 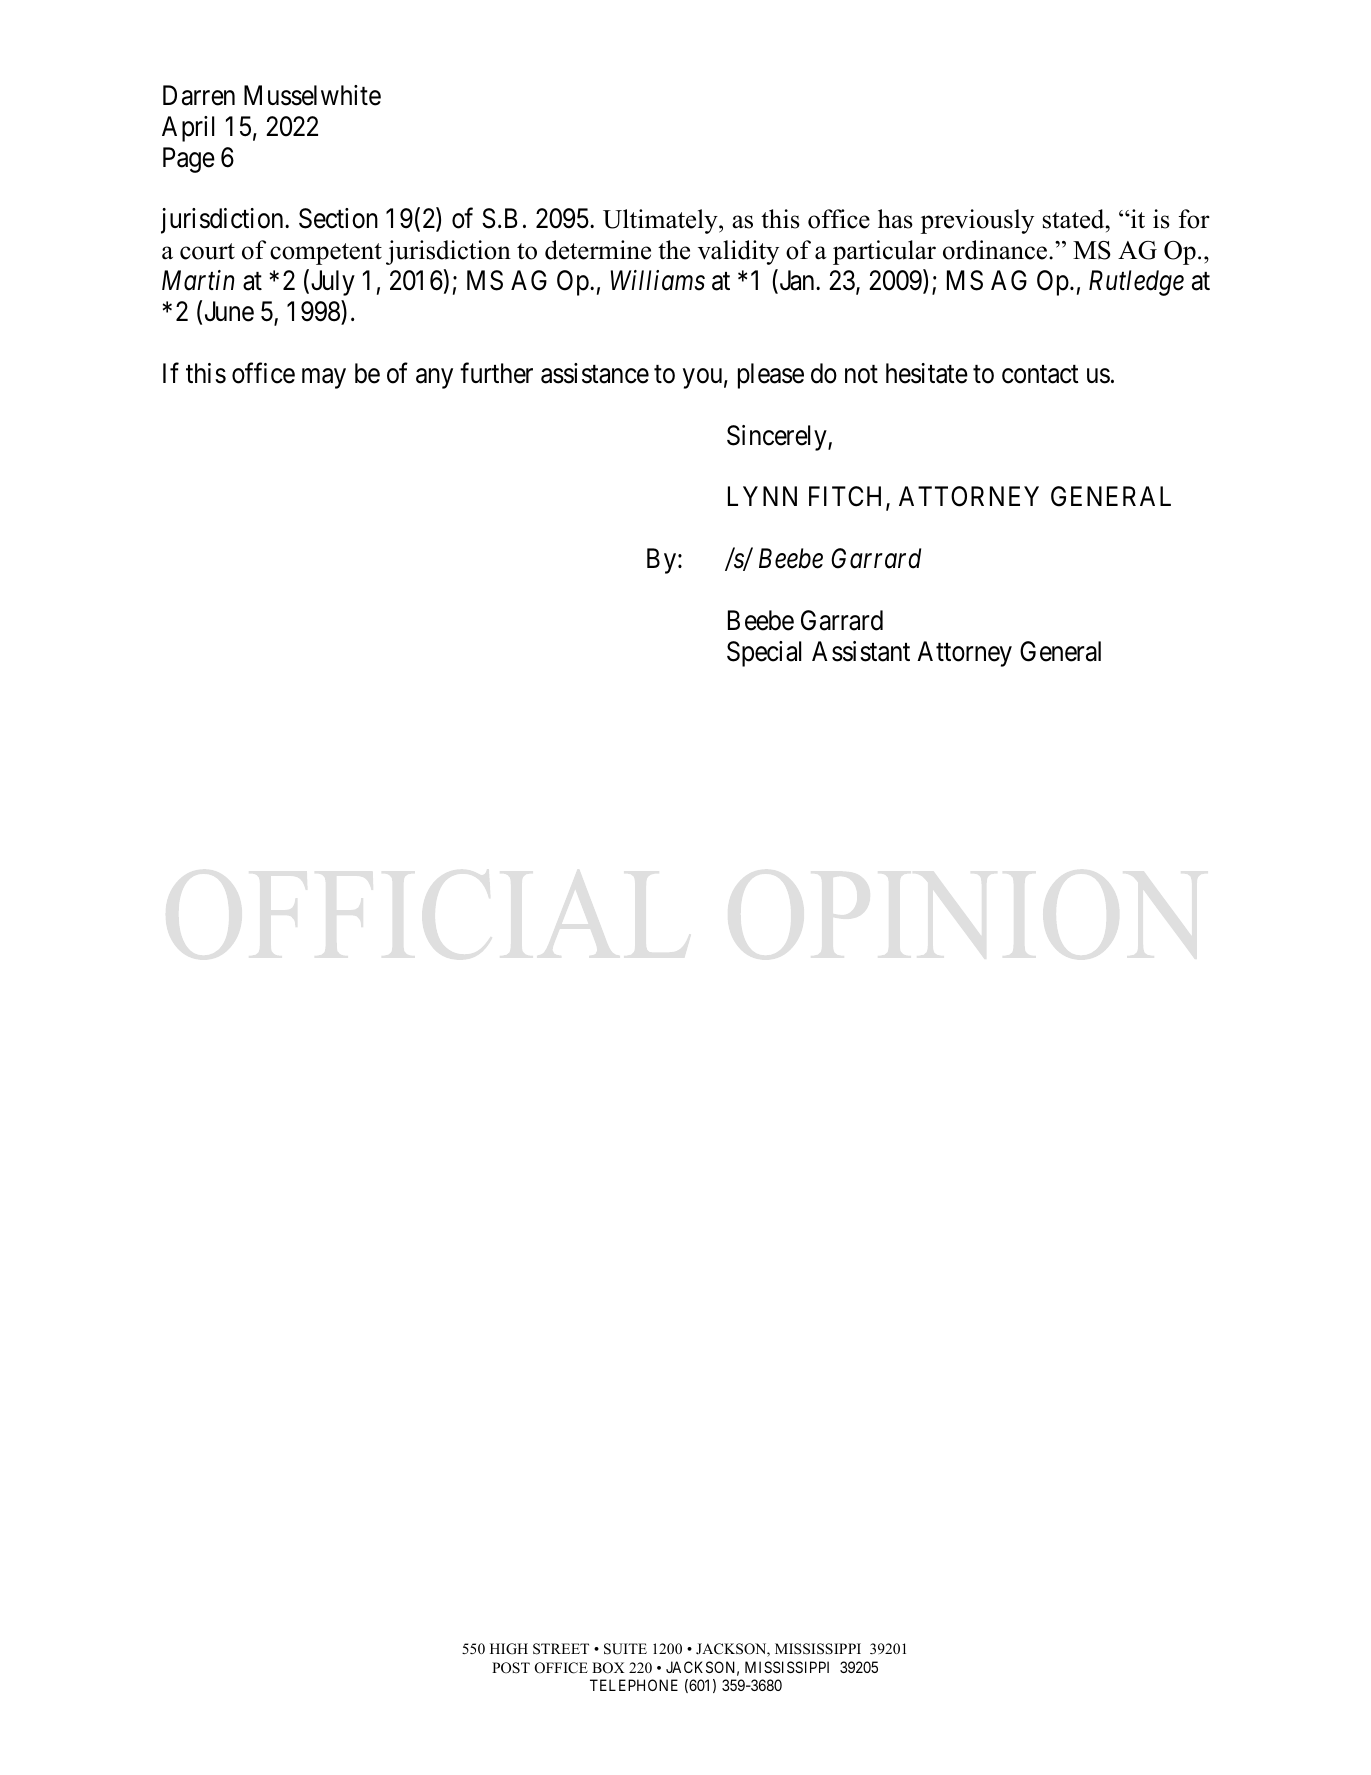 I want to click on BOX, so click(x=608, y=1668).
